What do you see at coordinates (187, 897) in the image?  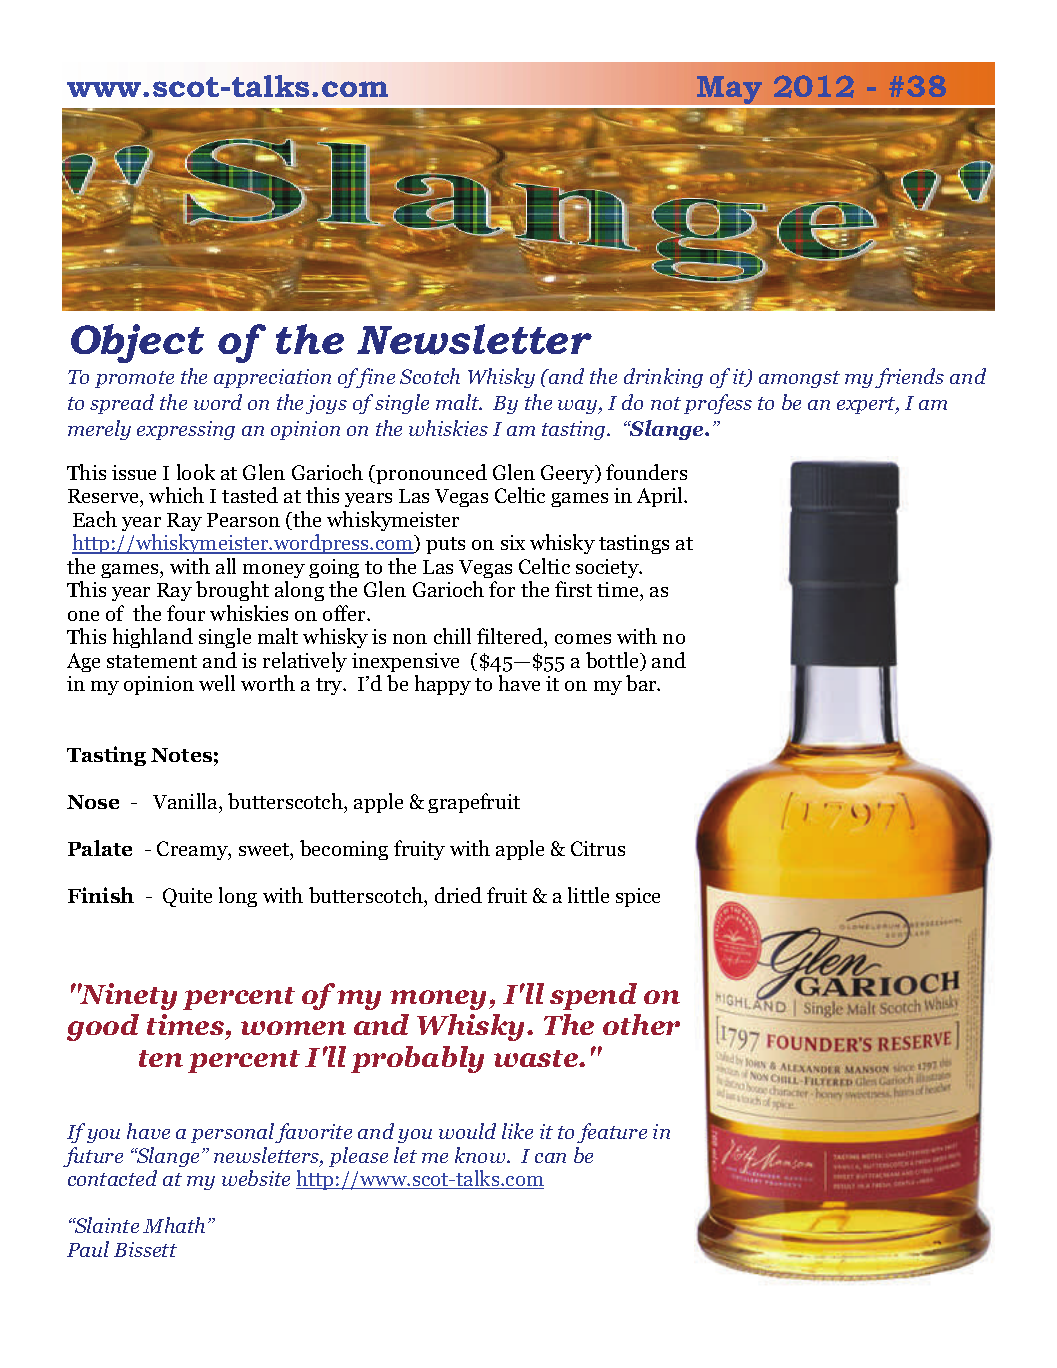 I see `Quite` at bounding box center [187, 897].
